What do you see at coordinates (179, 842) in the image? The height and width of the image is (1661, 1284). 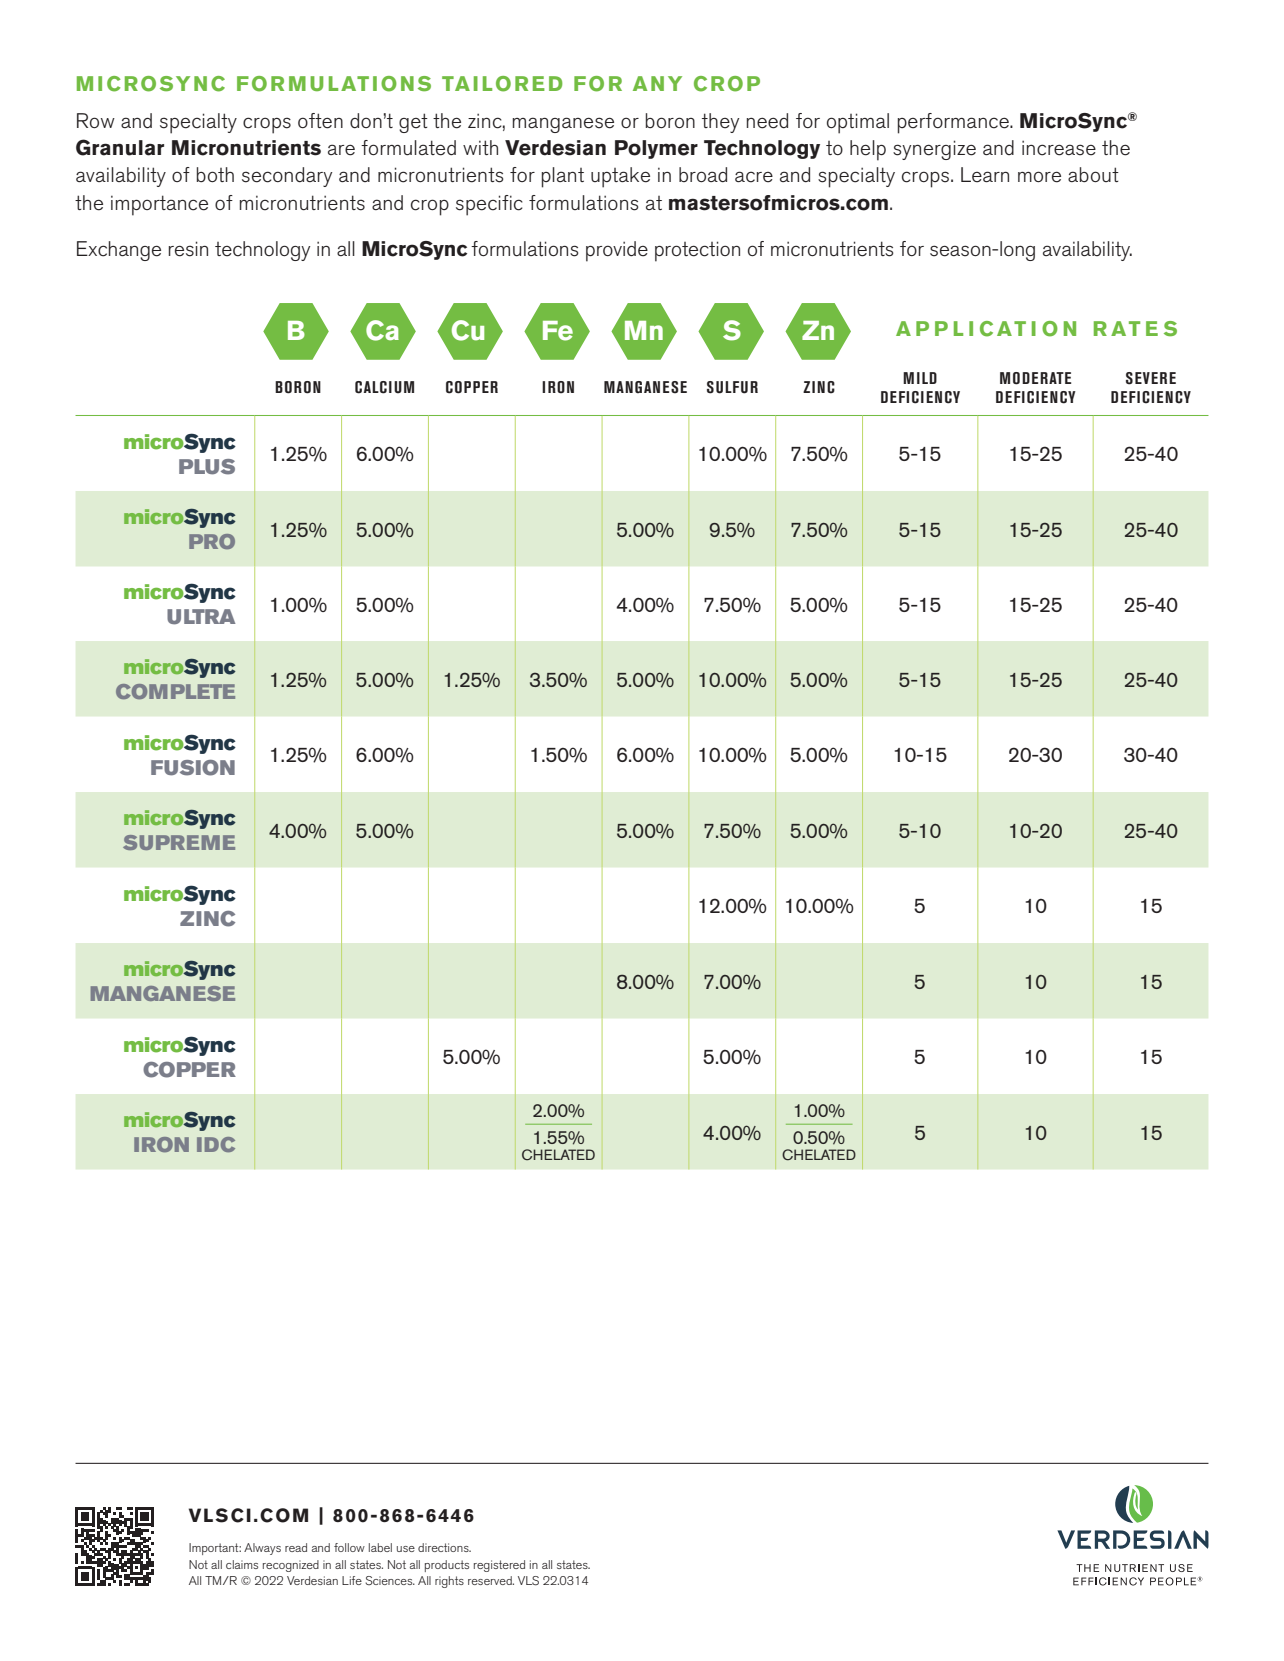 I see `SUPREME` at bounding box center [179, 842].
